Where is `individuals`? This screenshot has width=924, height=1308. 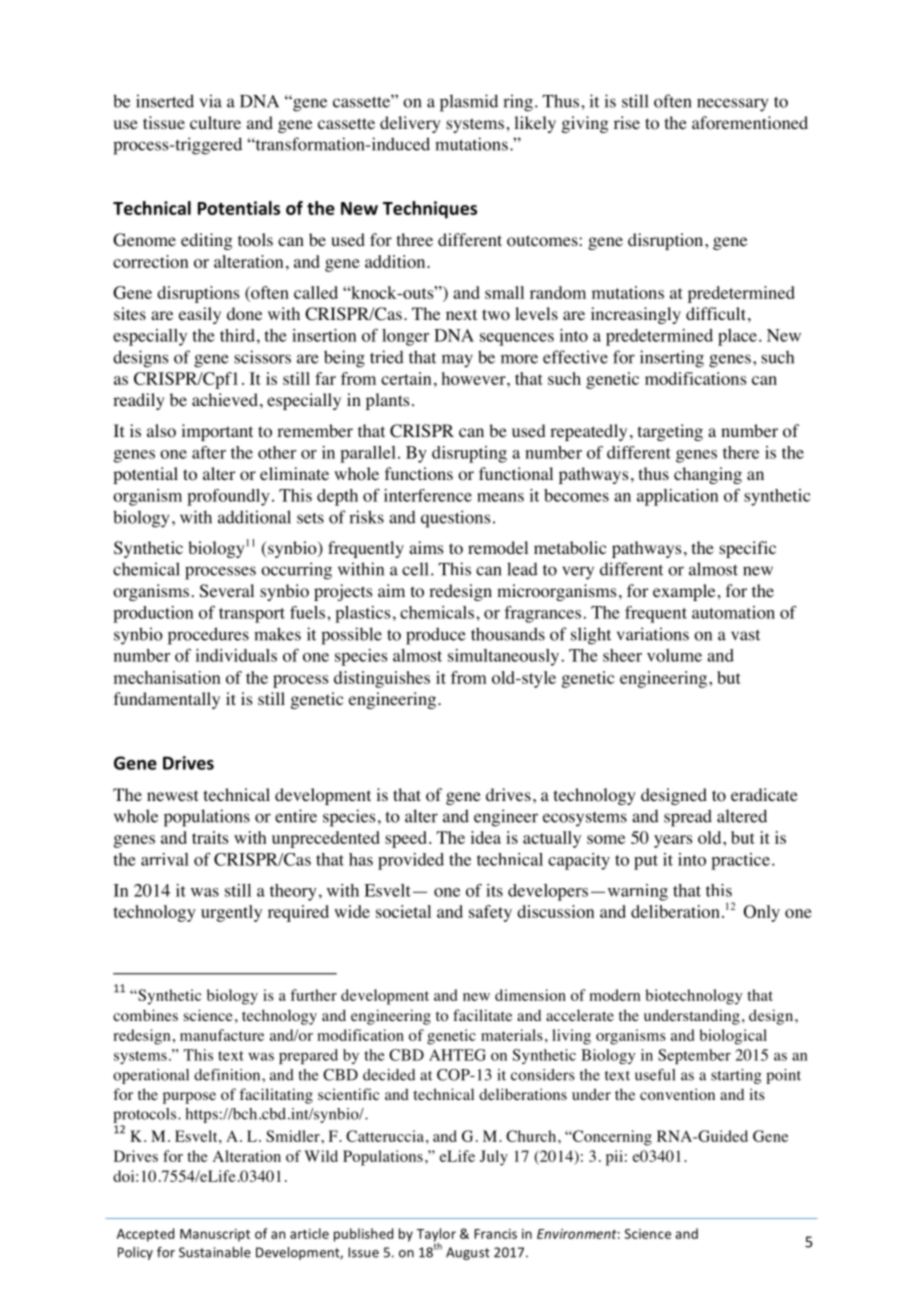 individuals is located at coordinates (236, 655).
